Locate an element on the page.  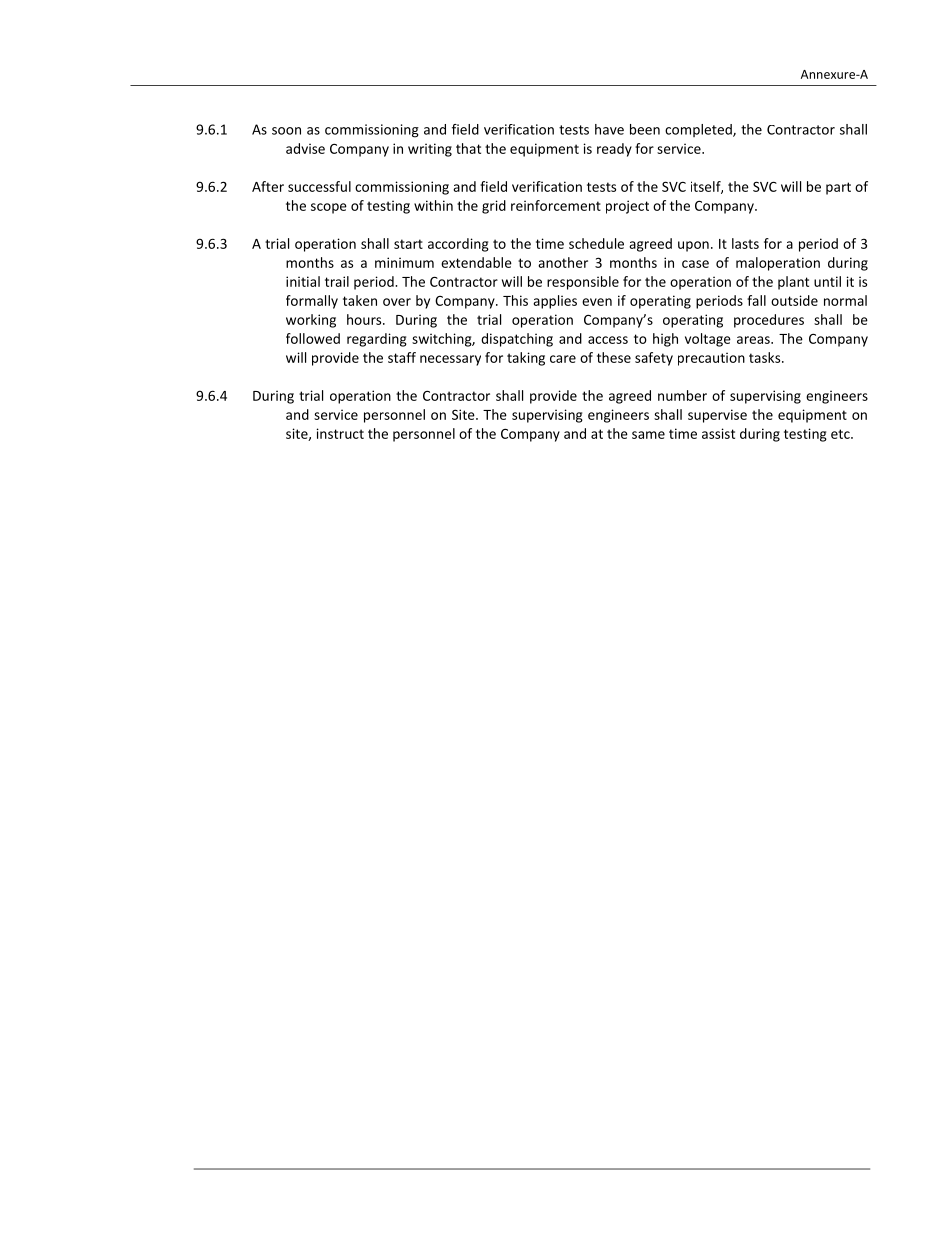
dispatching is located at coordinates (517, 340).
